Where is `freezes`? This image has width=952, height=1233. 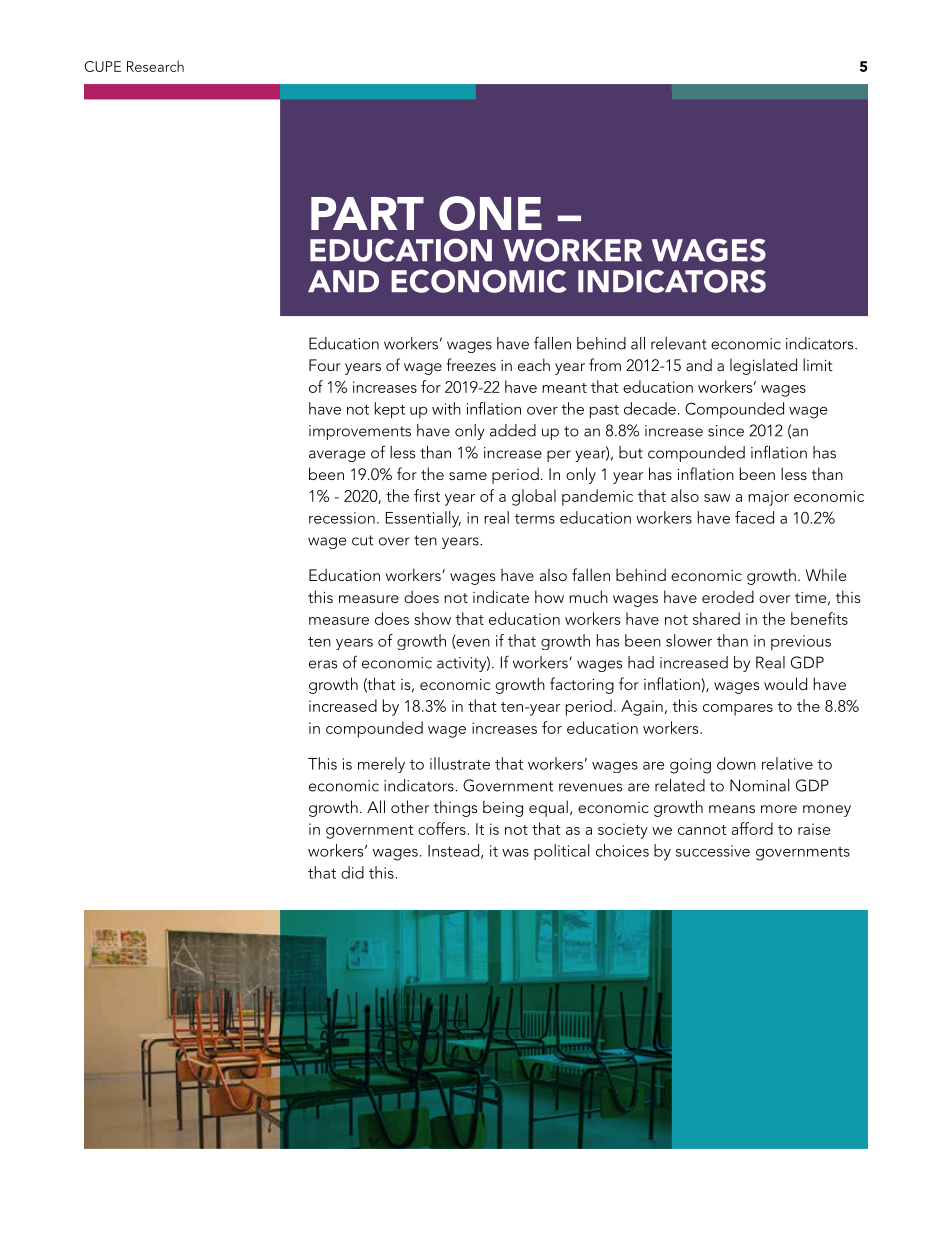
freezes is located at coordinates (471, 364).
